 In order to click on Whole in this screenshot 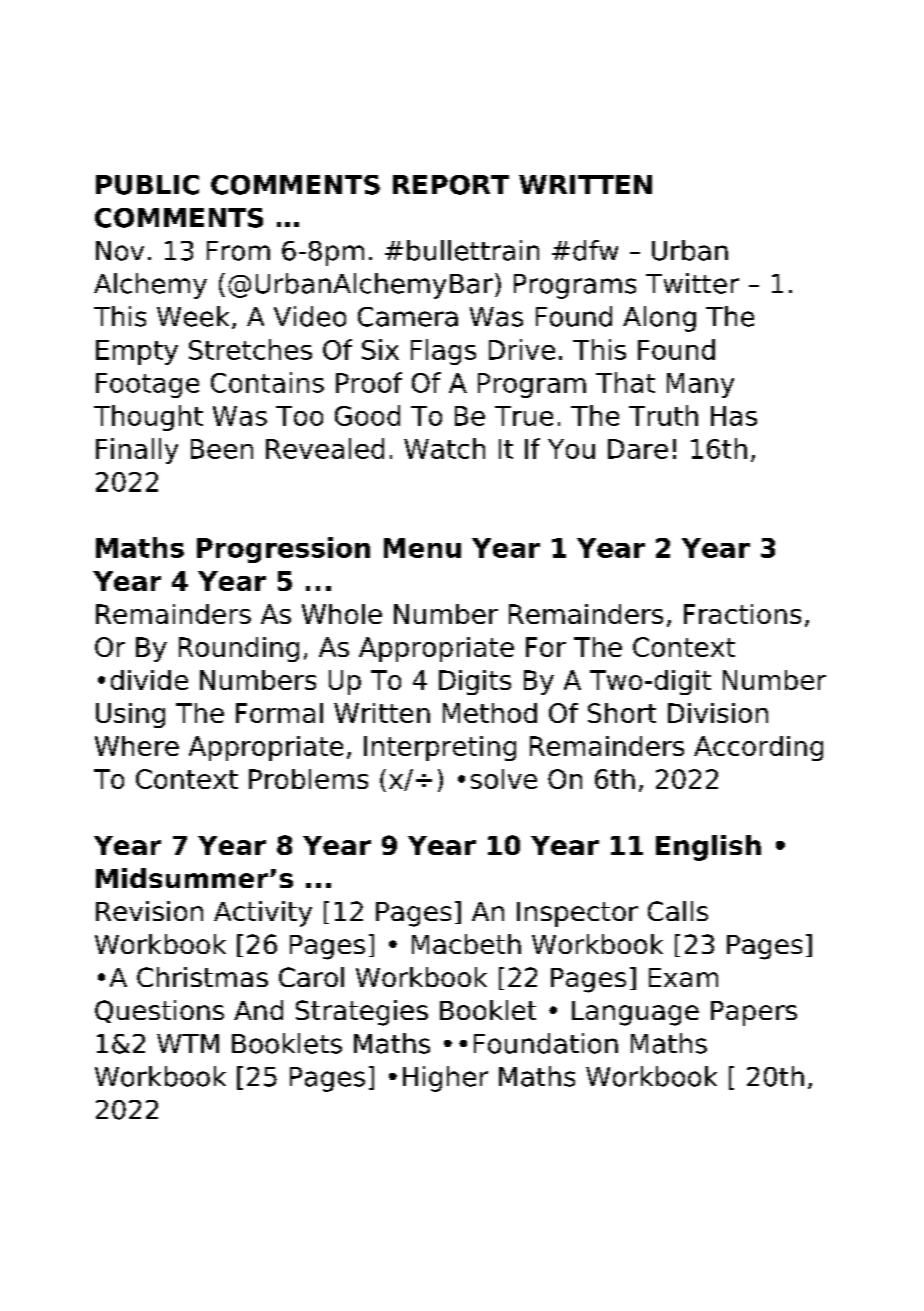, I will do `click(342, 614)`.
